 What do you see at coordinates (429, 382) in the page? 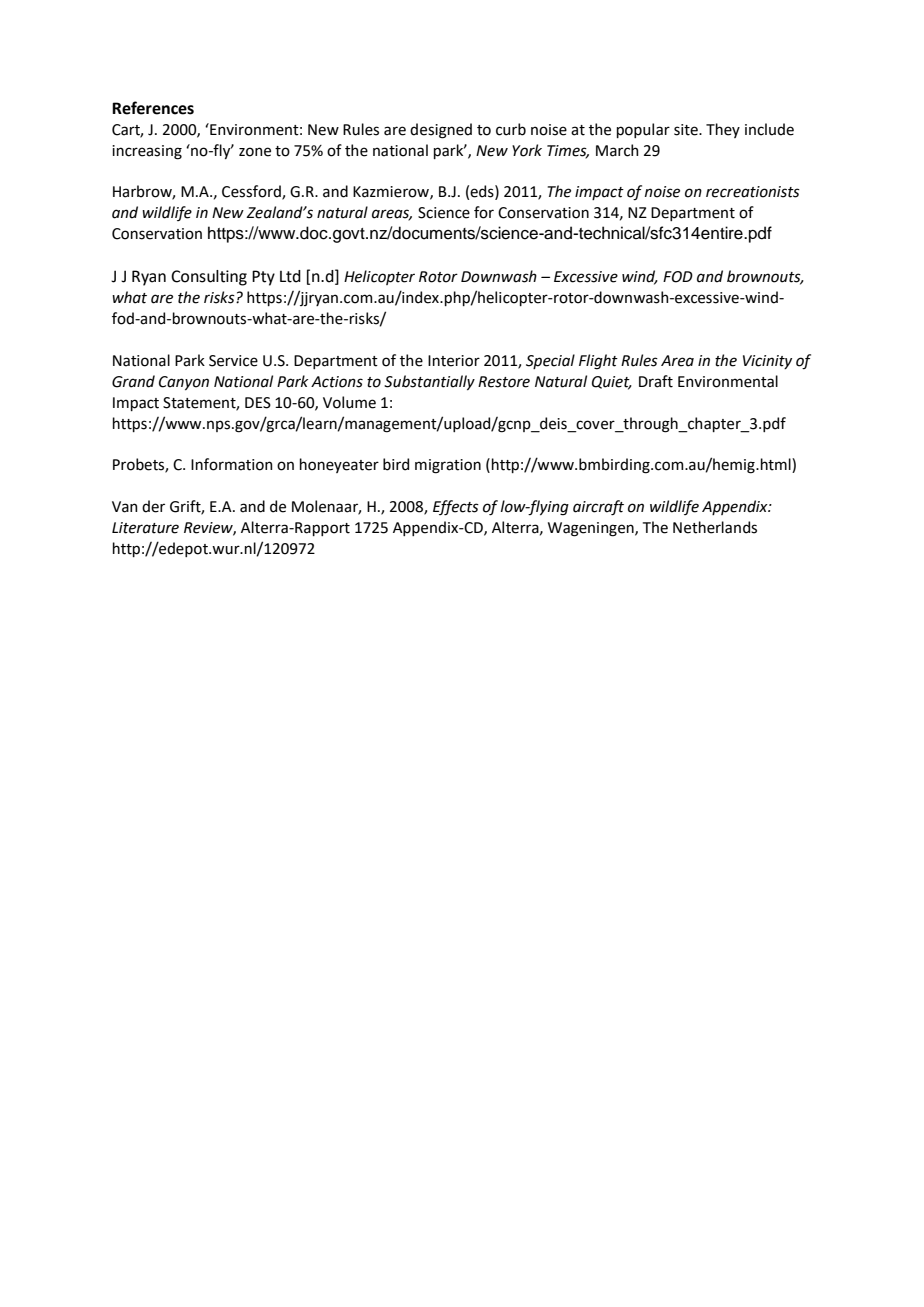
I see `Substantially` at bounding box center [429, 382].
